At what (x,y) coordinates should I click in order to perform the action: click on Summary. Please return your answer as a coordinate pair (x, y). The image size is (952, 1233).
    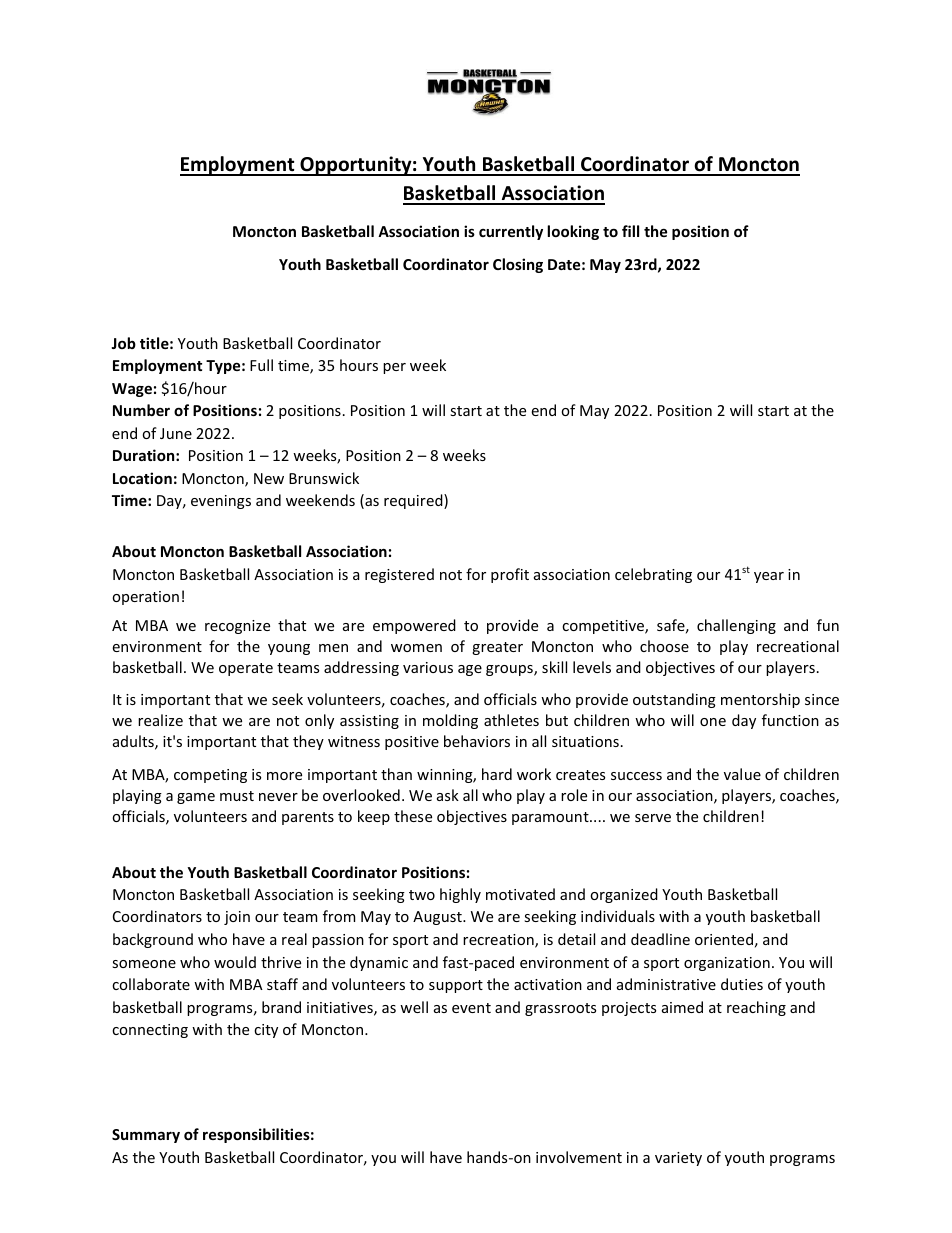
    Looking at the image, I should click on (146, 1136).
